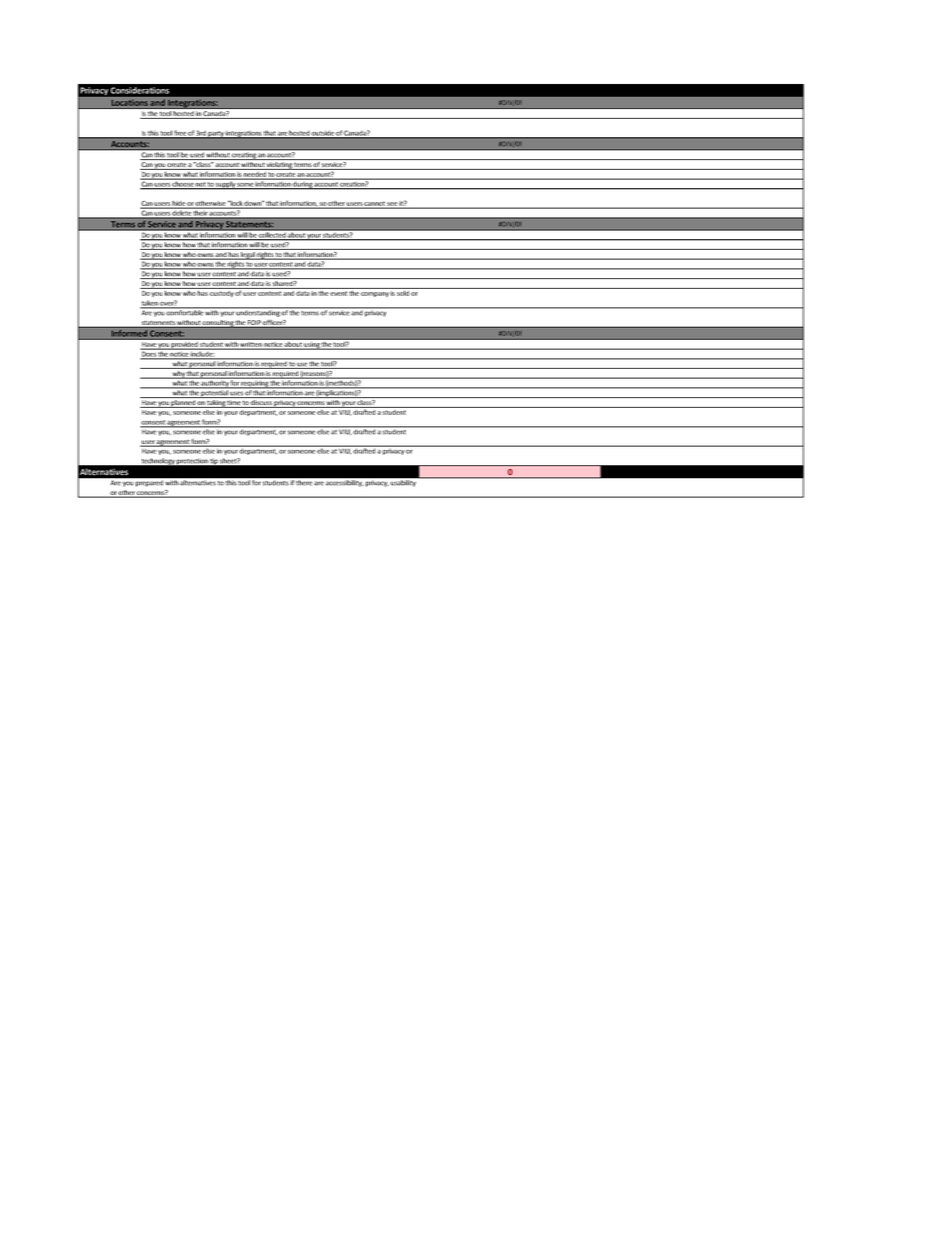 The image size is (952, 1233). What do you see at coordinates (375, 204) in the document?
I see `cannot` at bounding box center [375, 204].
